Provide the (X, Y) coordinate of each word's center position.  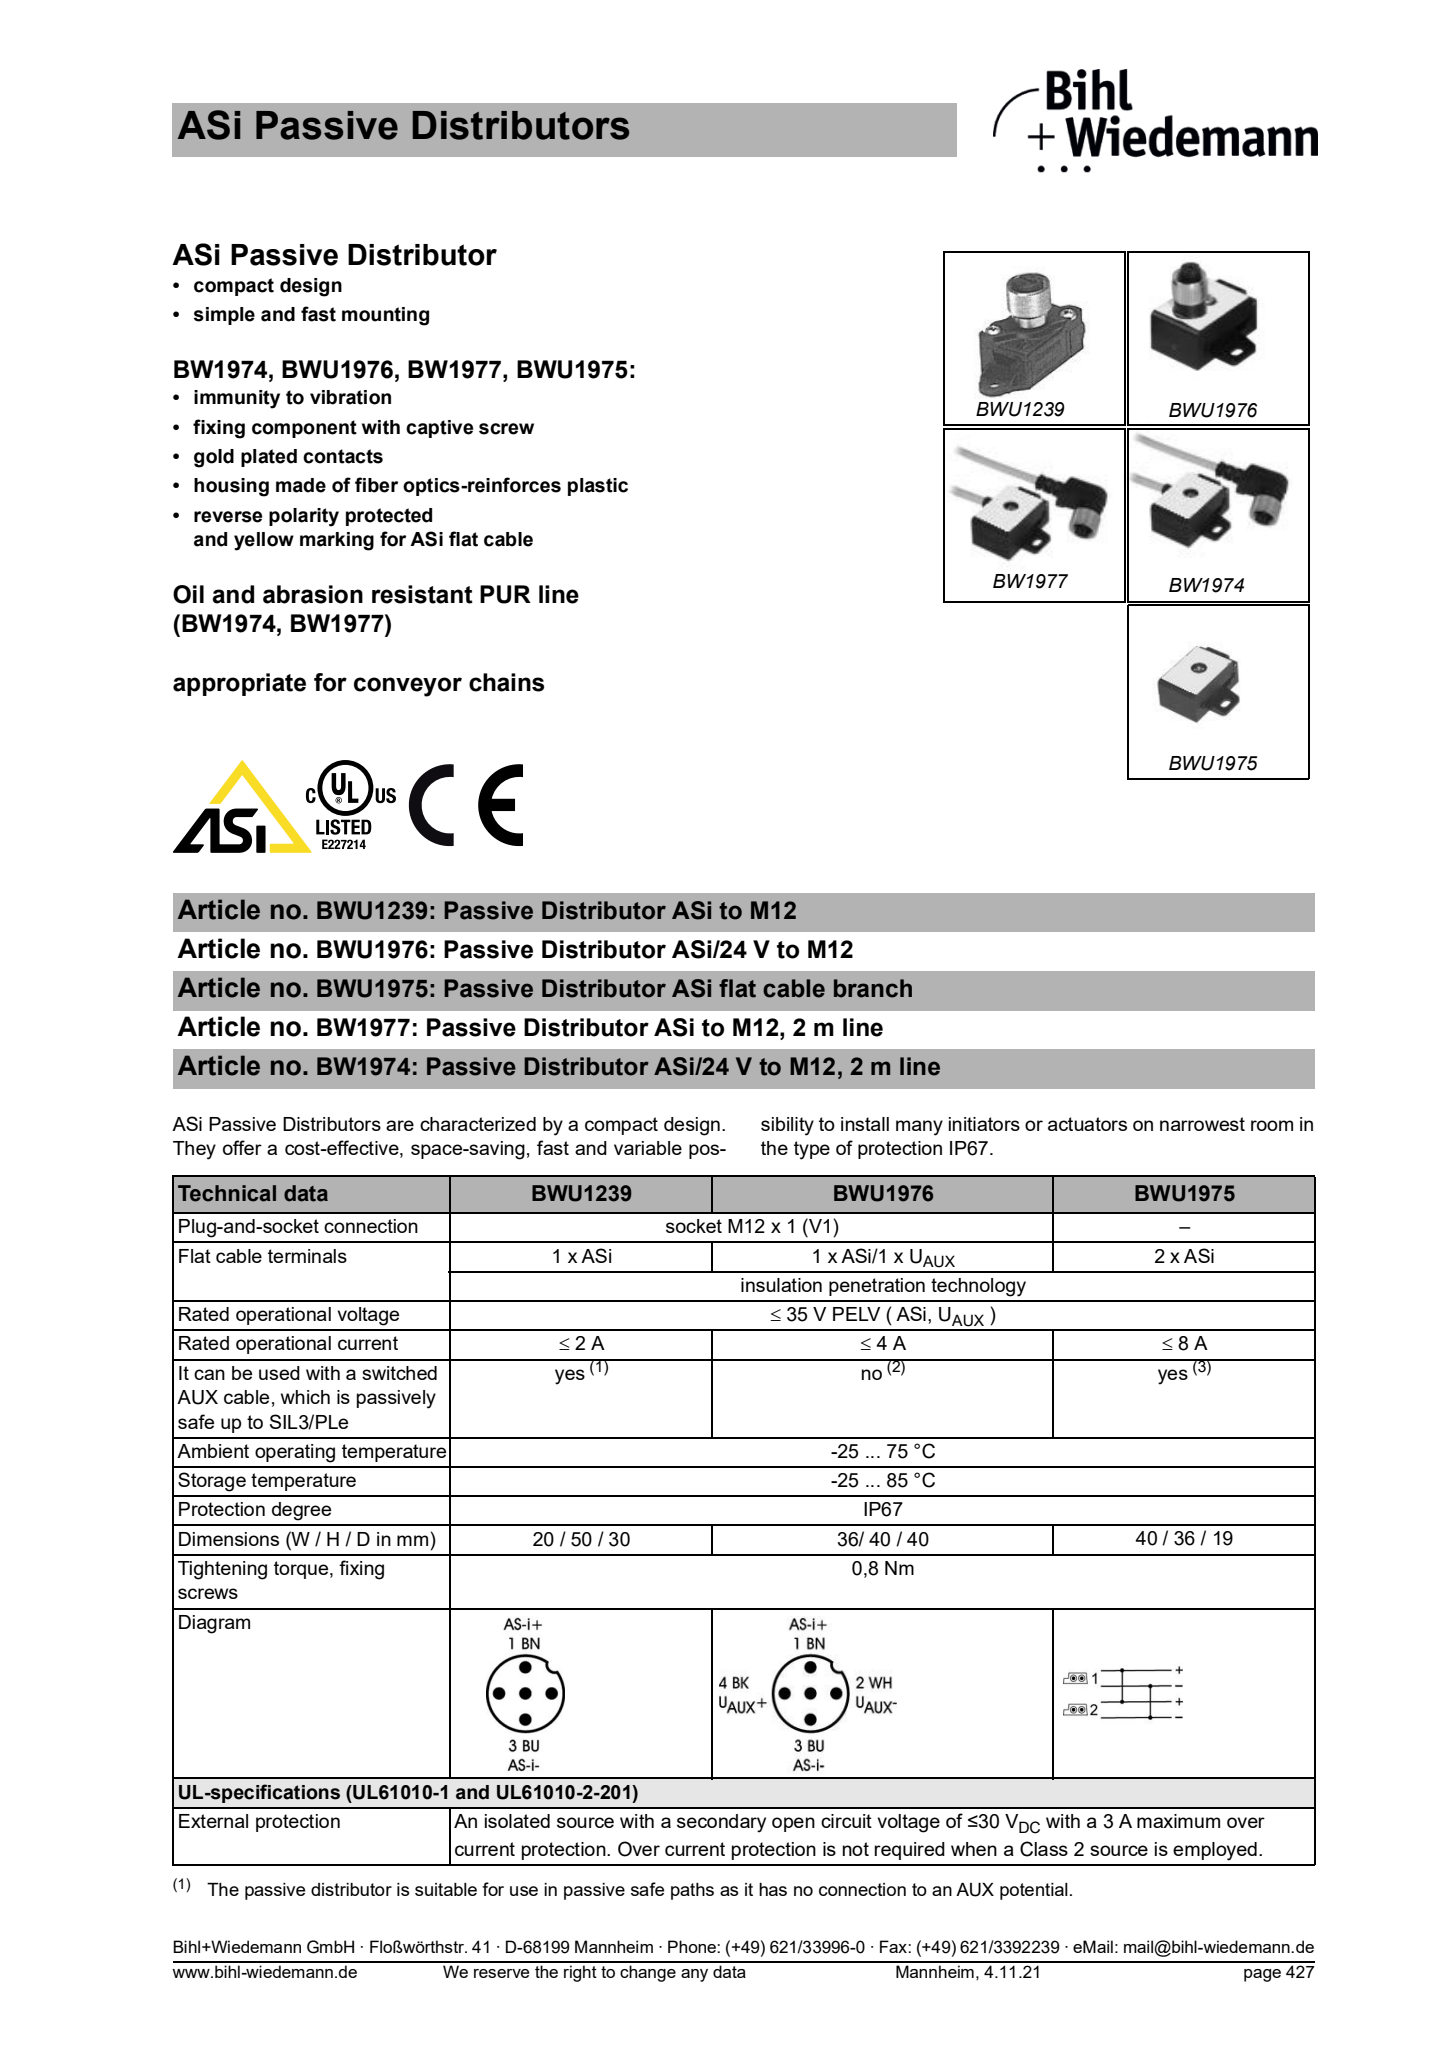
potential (1034, 1891)
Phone (693, 1946)
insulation (781, 1285)
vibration (350, 397)
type (812, 1150)
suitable (446, 1889)
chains (506, 682)
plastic (598, 487)
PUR (505, 594)
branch (873, 988)
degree (301, 1511)
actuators (1087, 1124)
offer (242, 1147)
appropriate (239, 684)
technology (978, 1287)
